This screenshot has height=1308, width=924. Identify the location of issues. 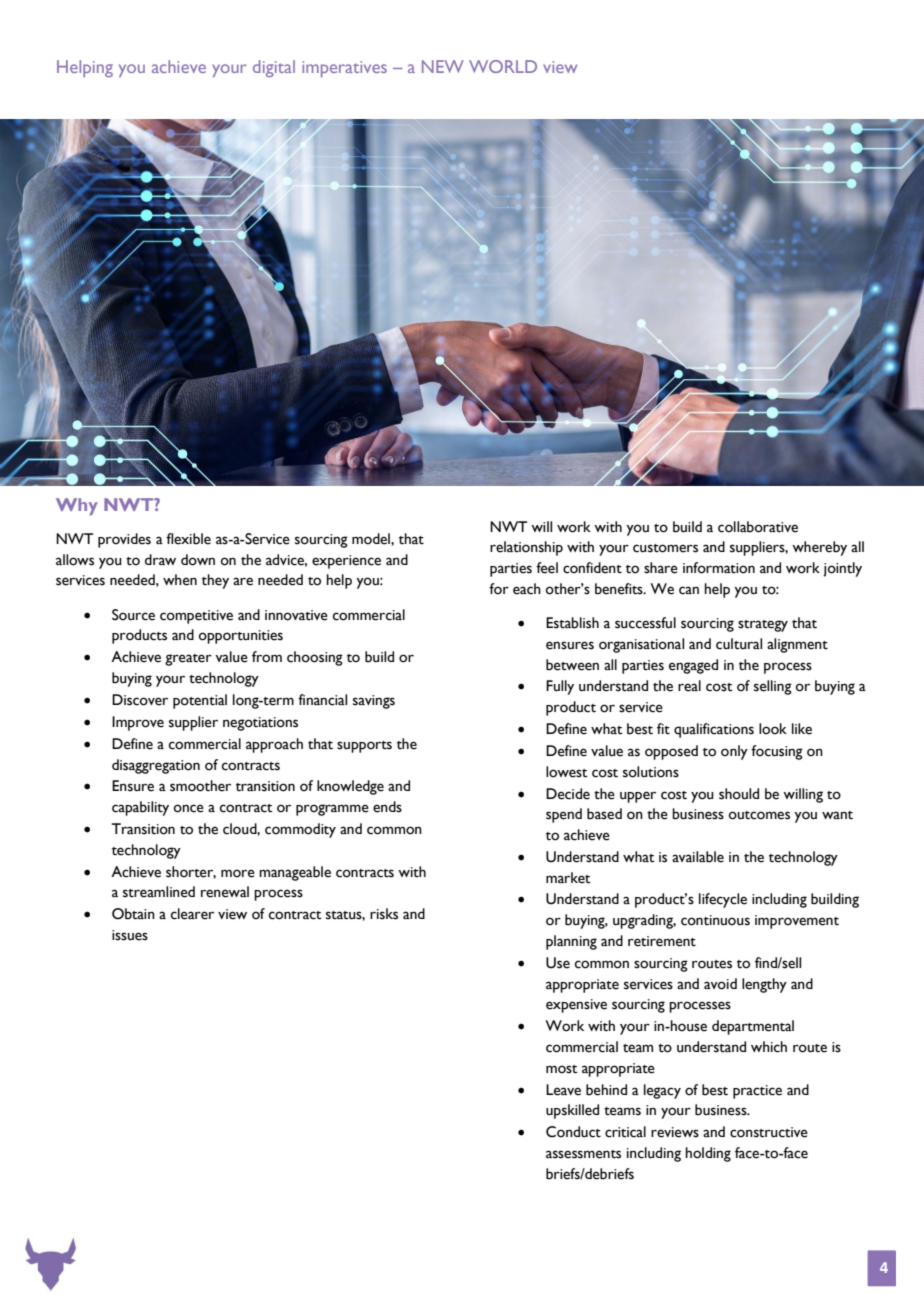
(130, 935).
